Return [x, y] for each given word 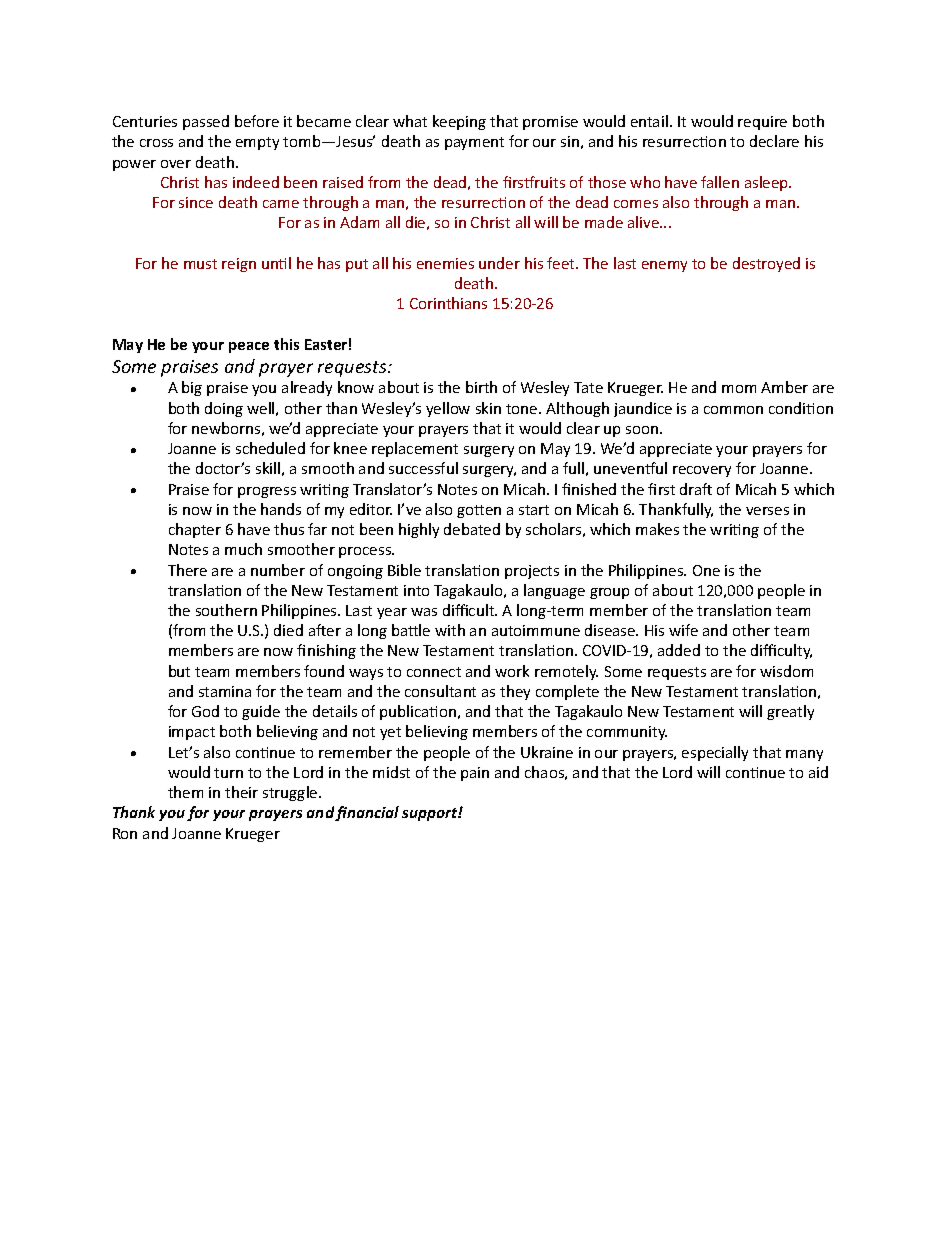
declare [774, 141]
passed [206, 122]
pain [475, 774]
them [185, 792]
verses [767, 511]
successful [423, 468]
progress [267, 492]
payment [474, 143]
